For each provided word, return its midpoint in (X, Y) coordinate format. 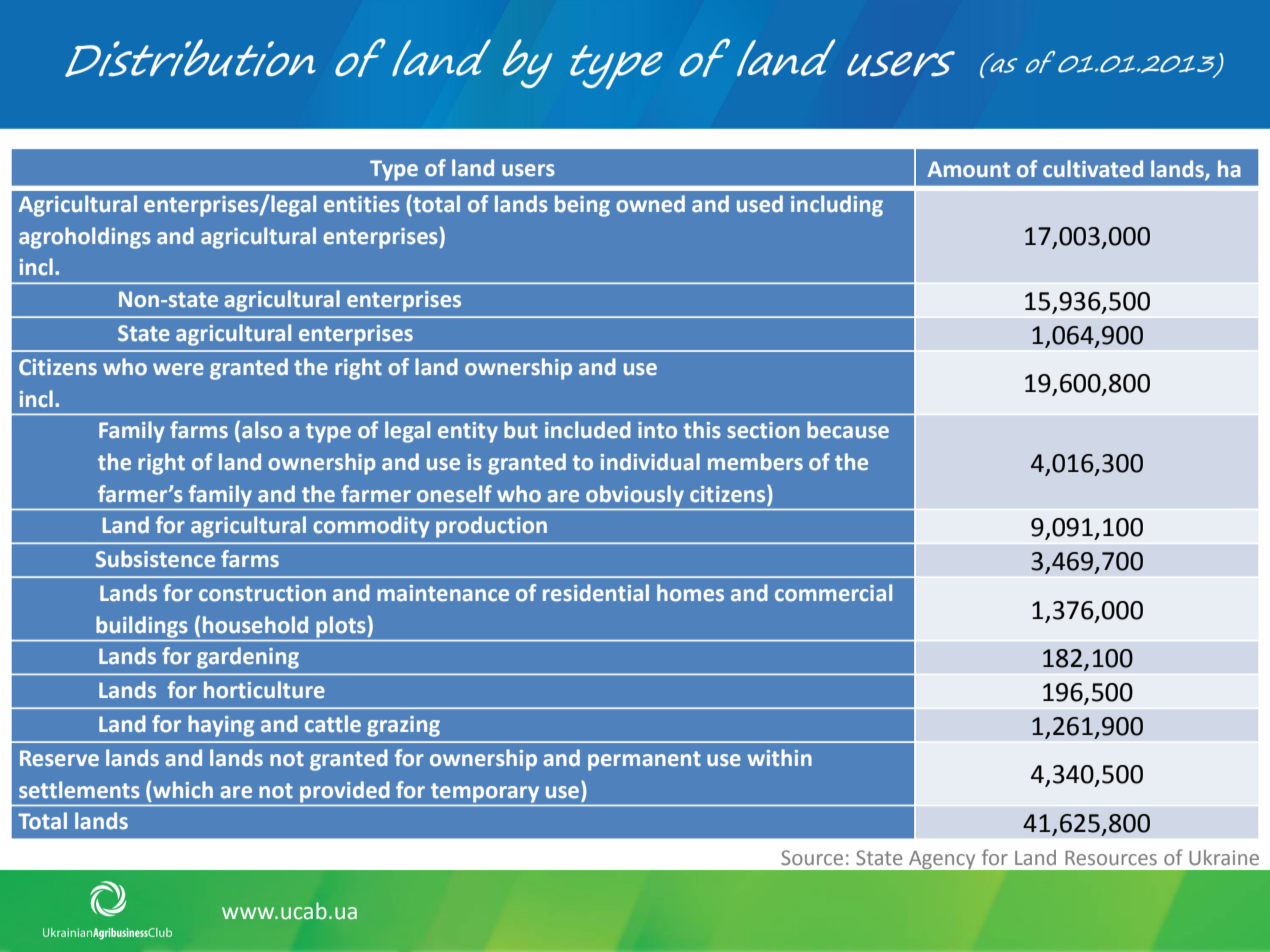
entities (362, 204)
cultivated (1093, 169)
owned (650, 204)
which (182, 789)
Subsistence (155, 559)
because (848, 430)
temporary (485, 793)
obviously (635, 496)
